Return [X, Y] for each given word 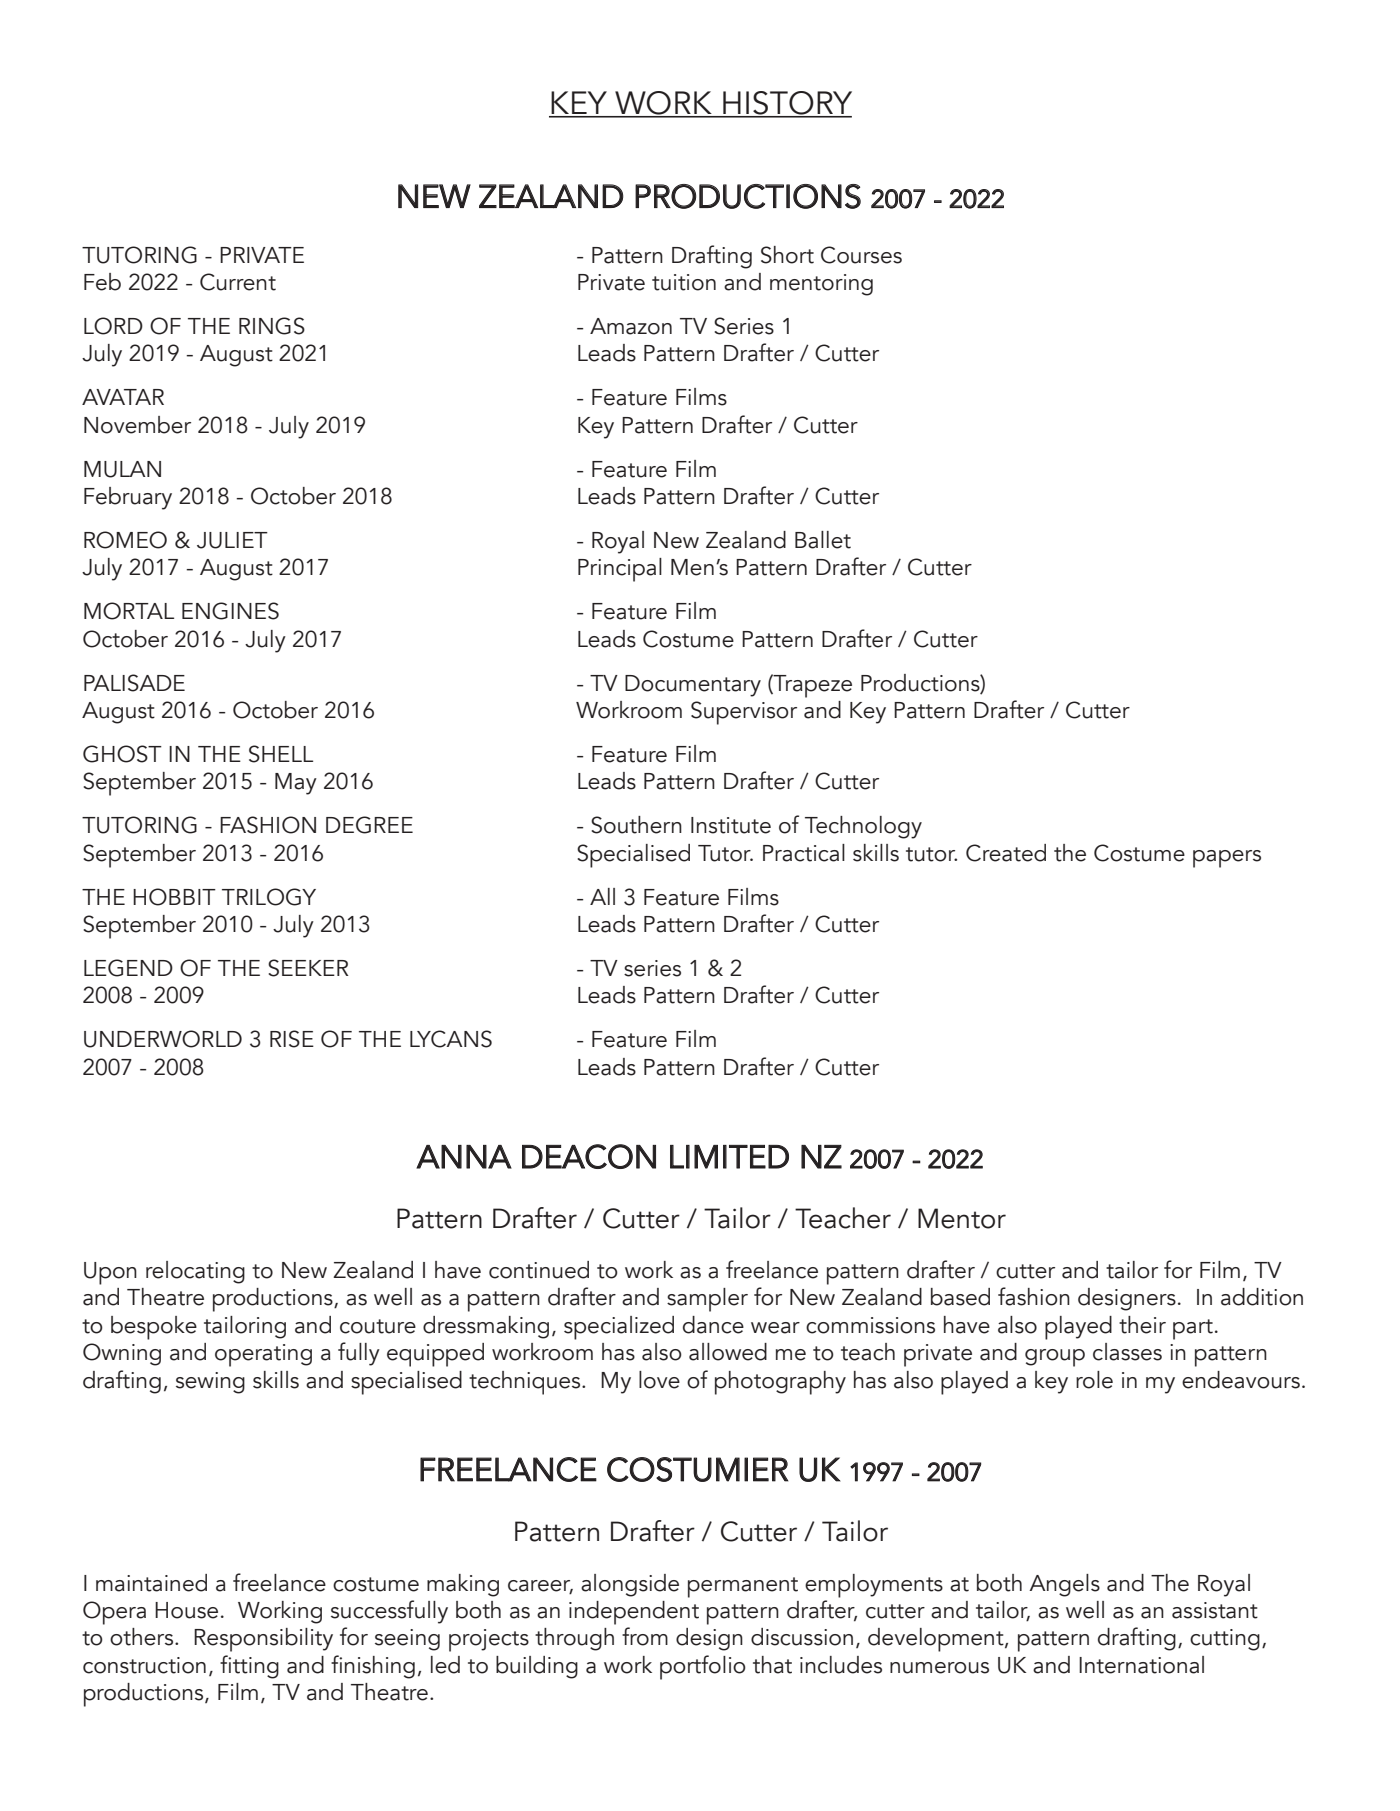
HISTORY [786, 104]
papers [1227, 859]
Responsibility [263, 1640]
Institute [731, 825]
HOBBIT [174, 897]
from [645, 1636]
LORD [113, 326]
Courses [861, 255]
